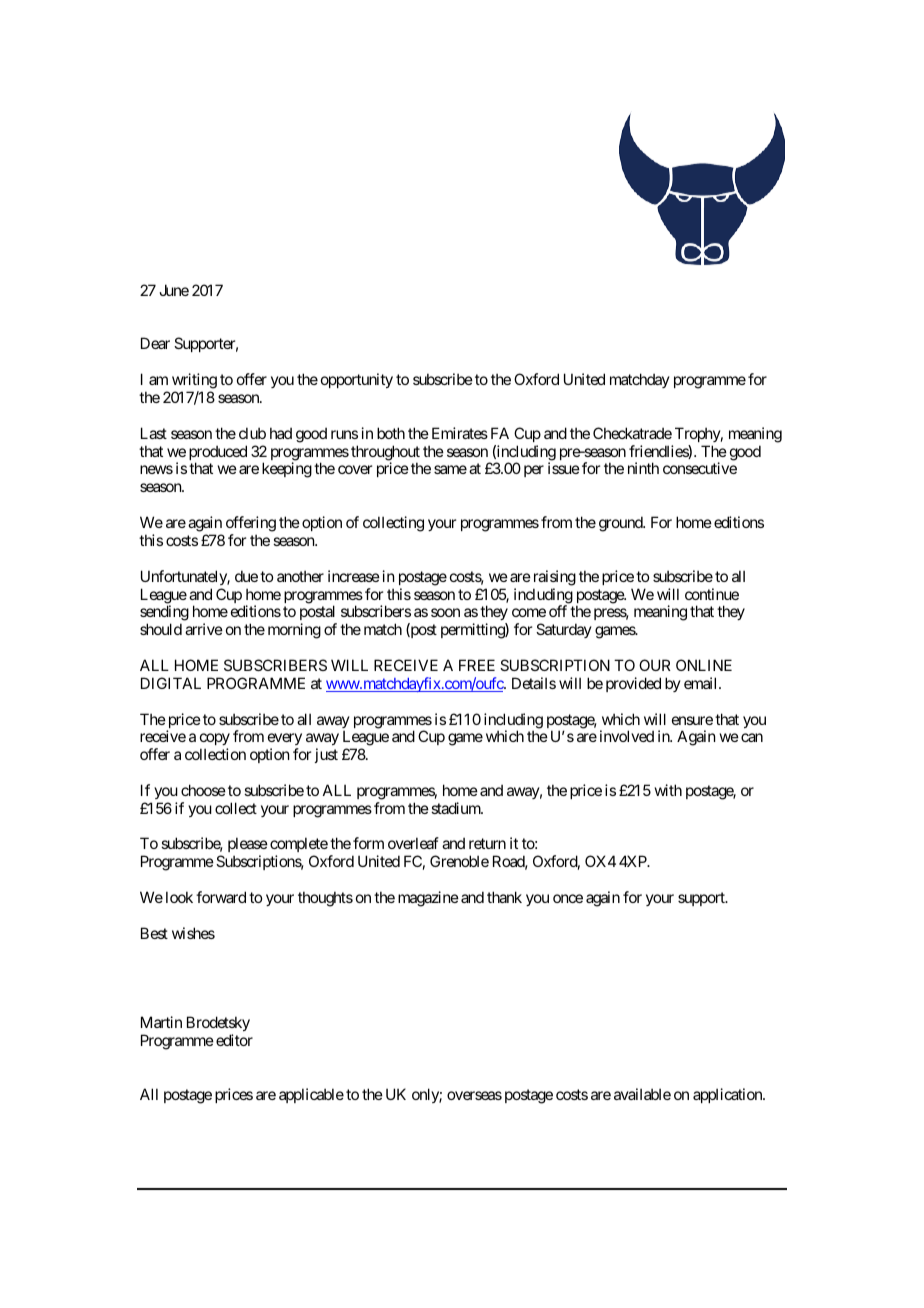  What do you see at coordinates (712, 594) in the screenshot?
I see `continue` at bounding box center [712, 594].
